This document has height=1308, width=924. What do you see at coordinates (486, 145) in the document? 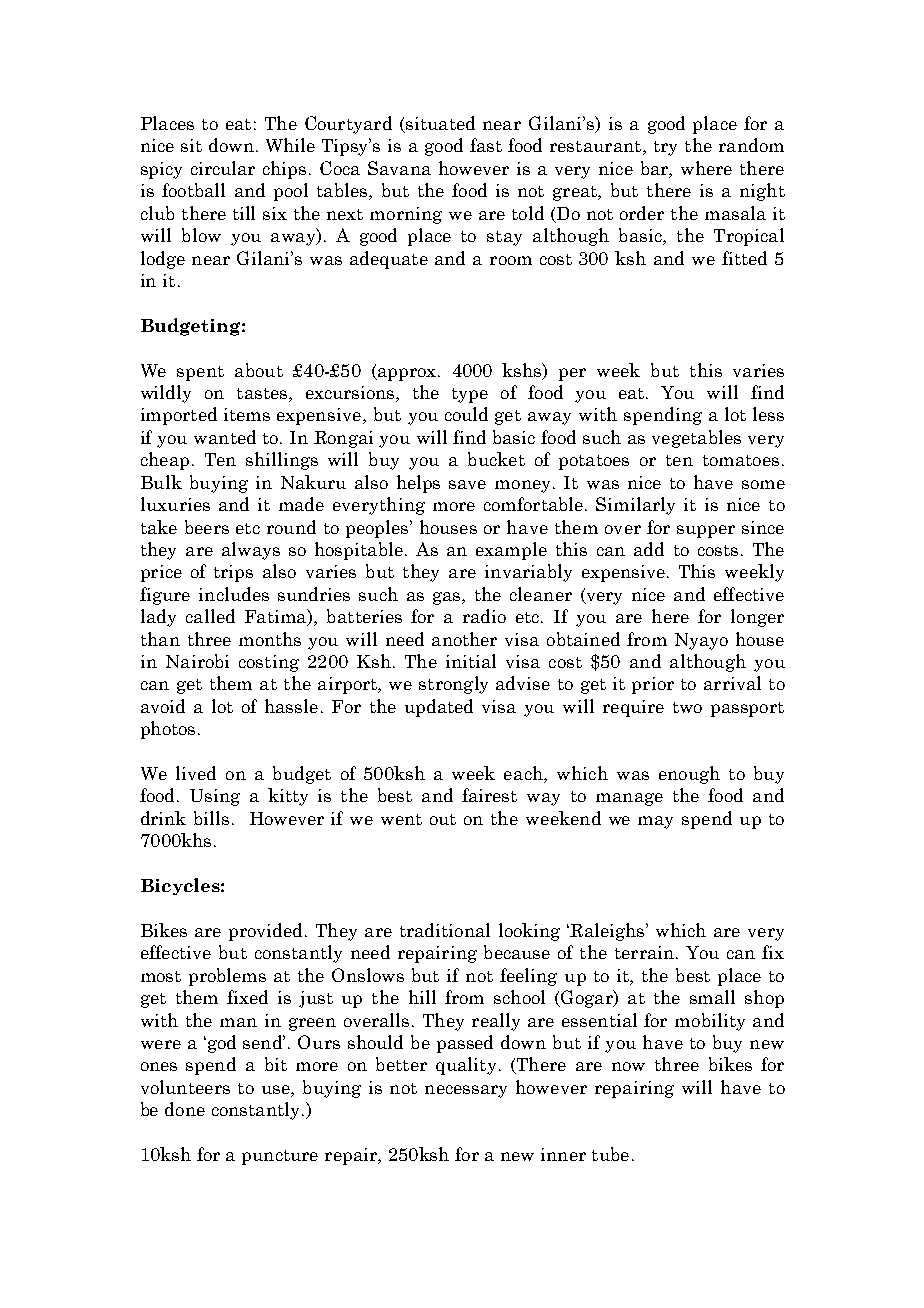
I see `fast` at bounding box center [486, 145].
